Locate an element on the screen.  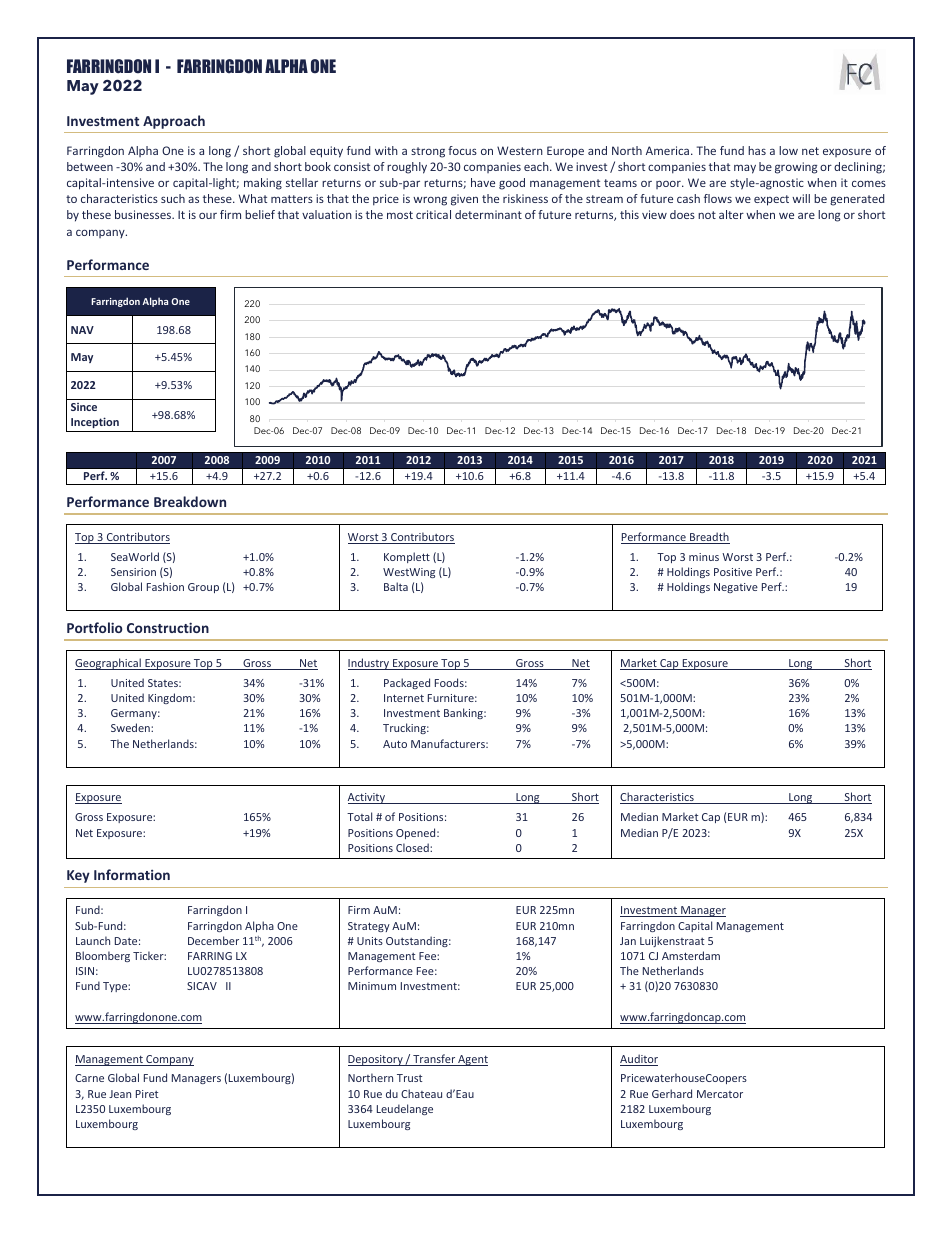
Internet is located at coordinates (404, 698).
